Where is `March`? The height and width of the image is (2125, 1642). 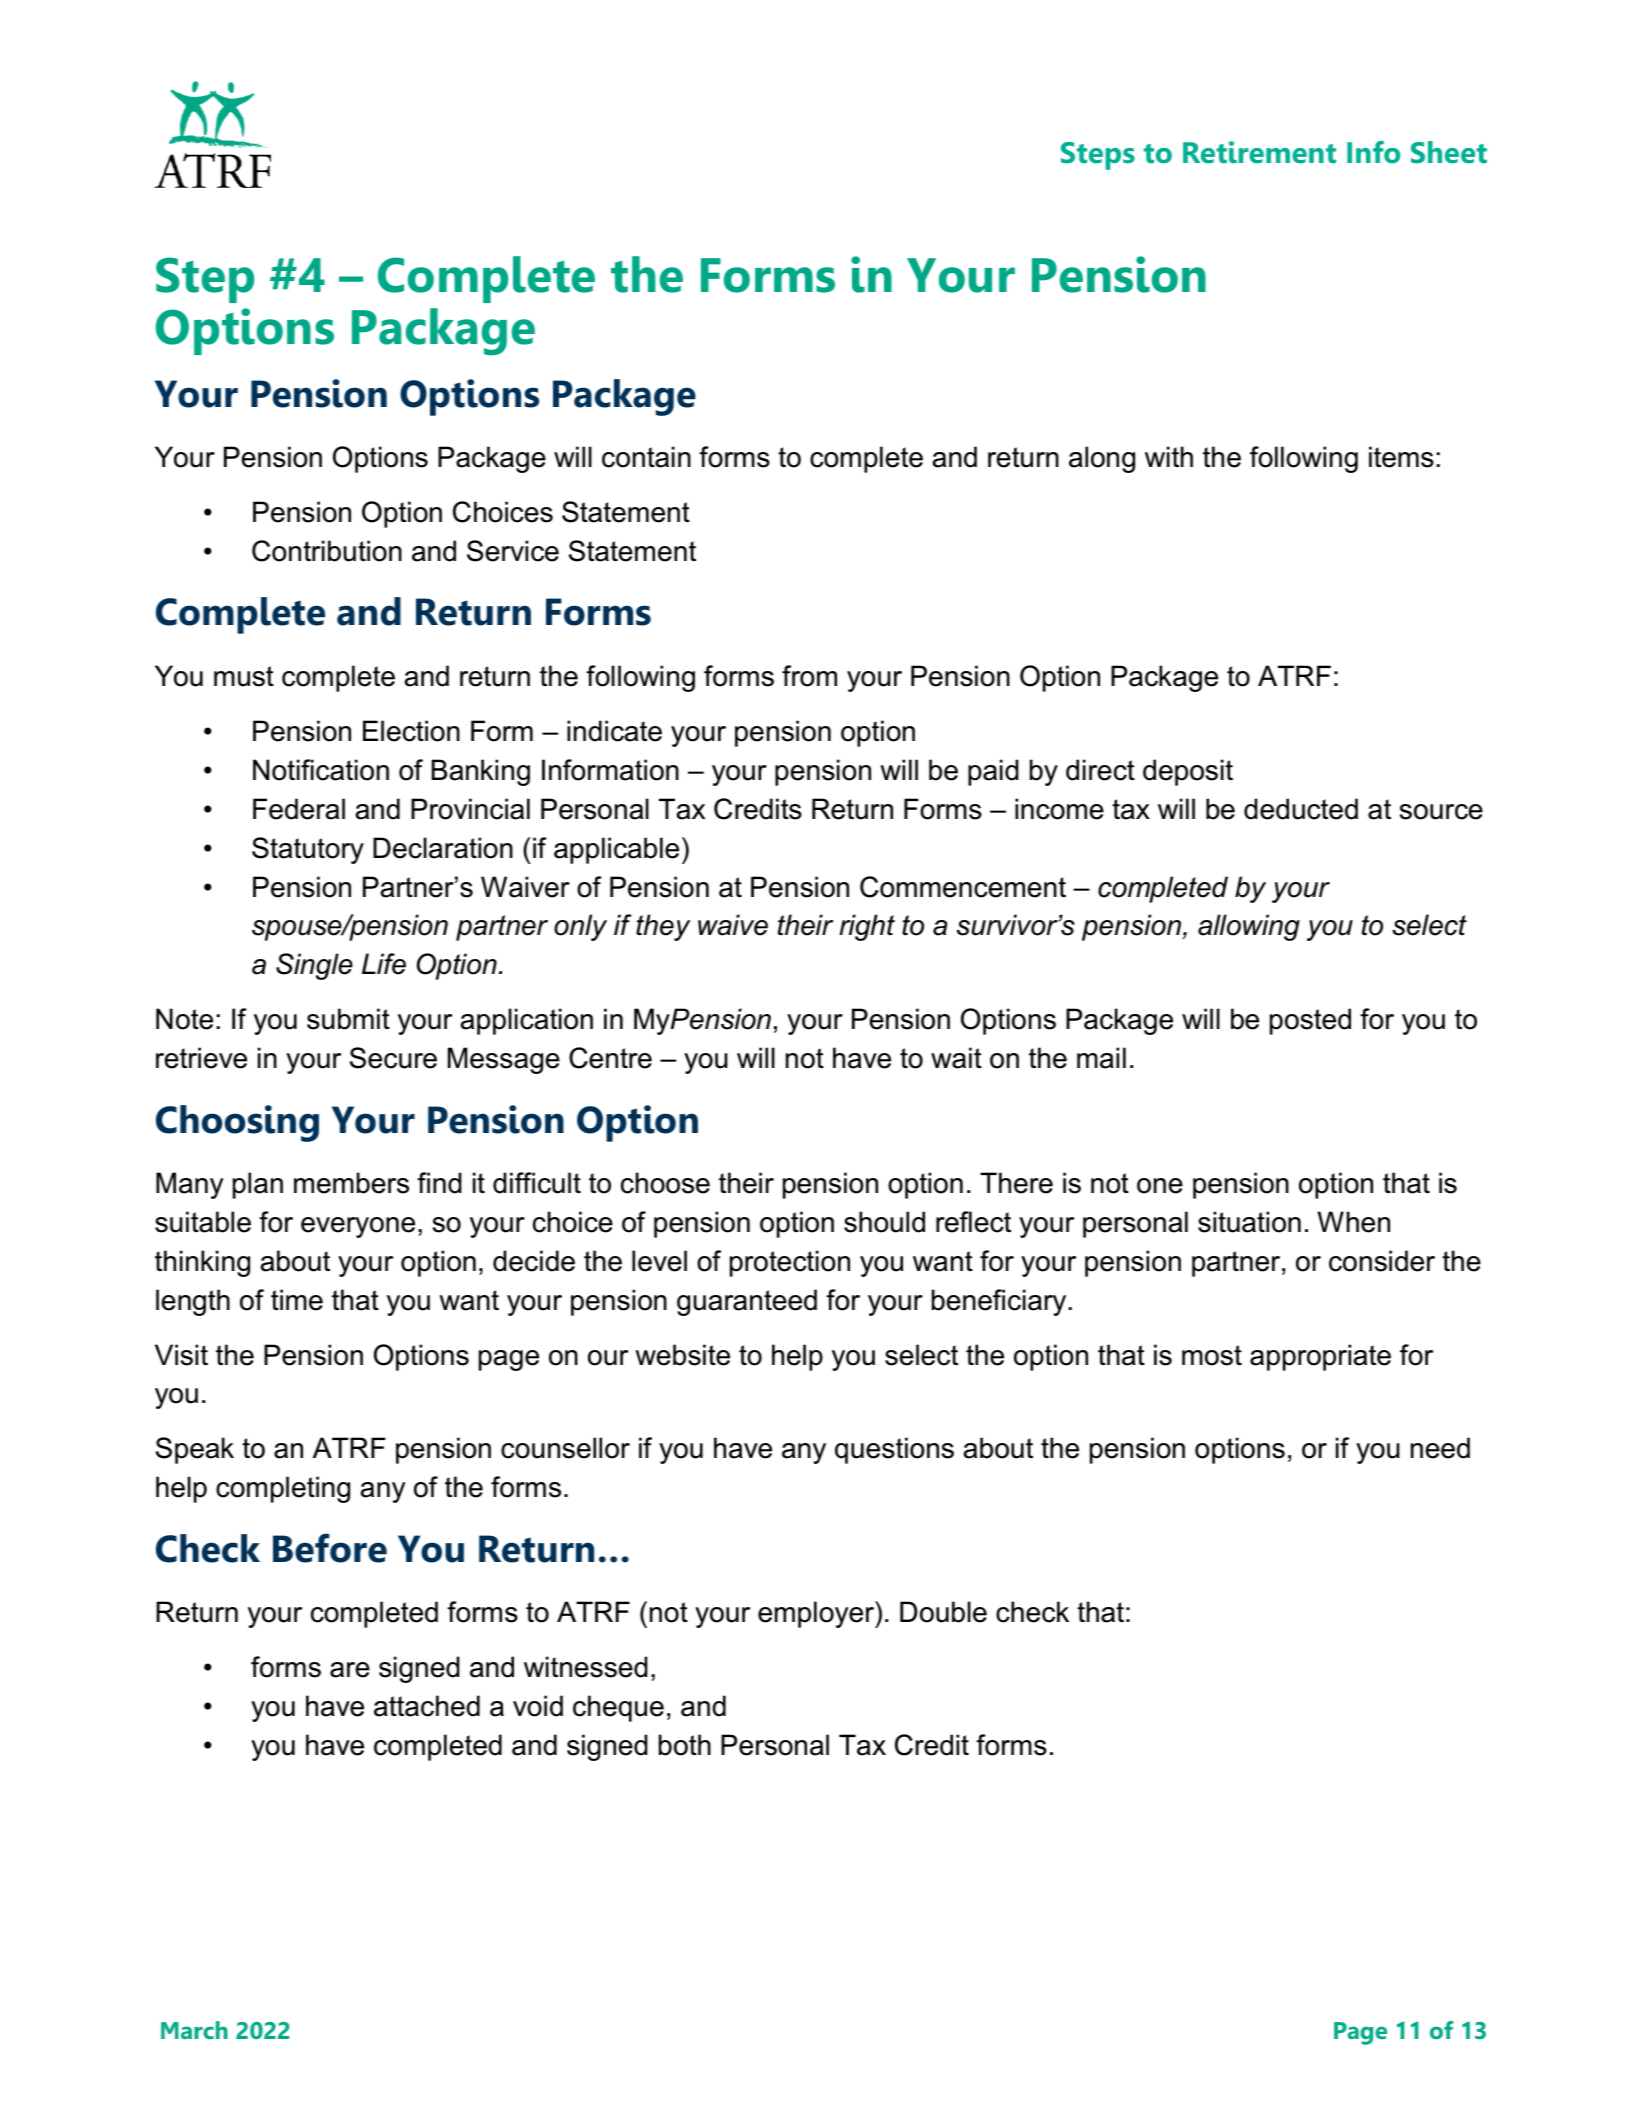 March is located at coordinates (194, 2030).
